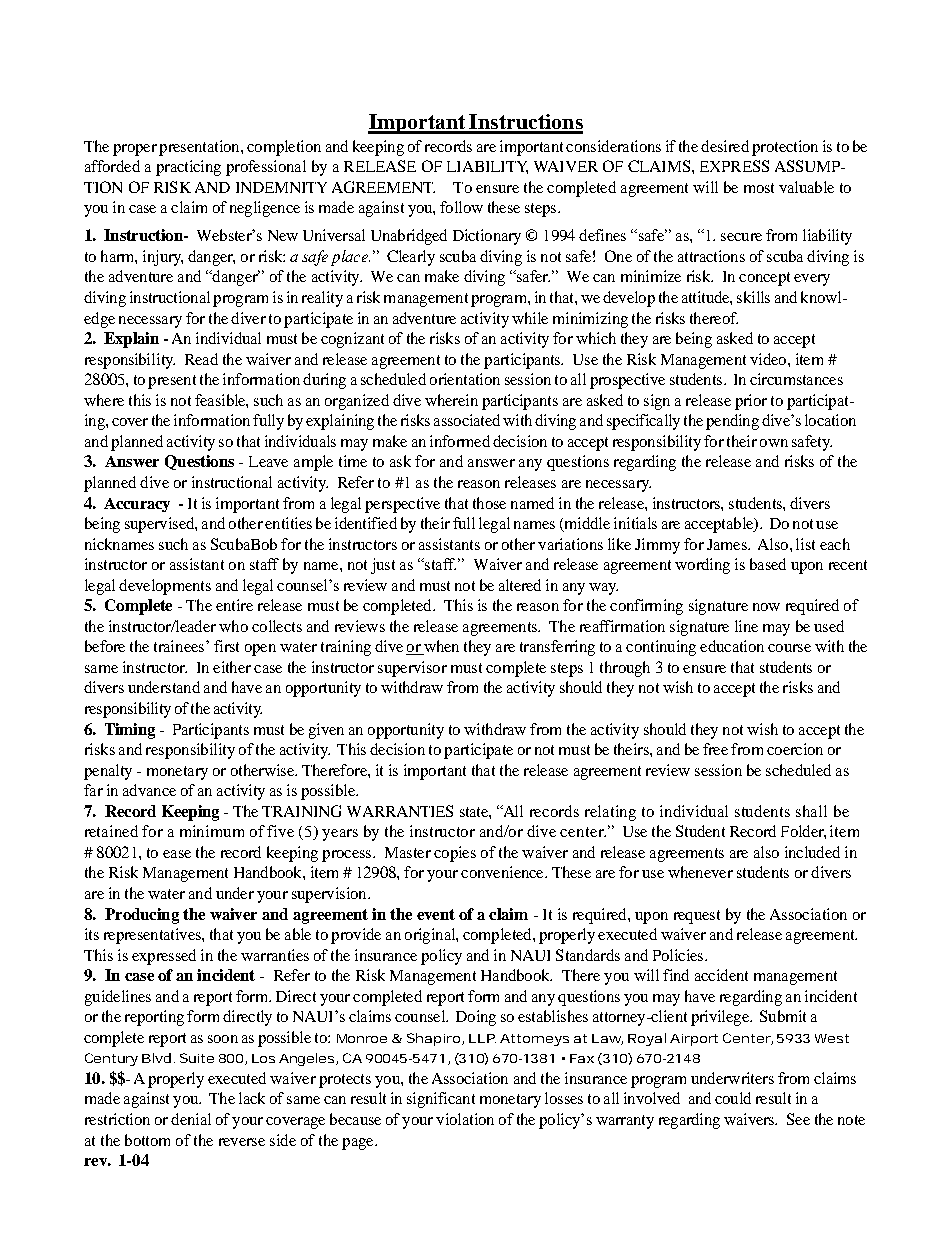  What do you see at coordinates (503, 872) in the image?
I see `convenience` at bounding box center [503, 872].
